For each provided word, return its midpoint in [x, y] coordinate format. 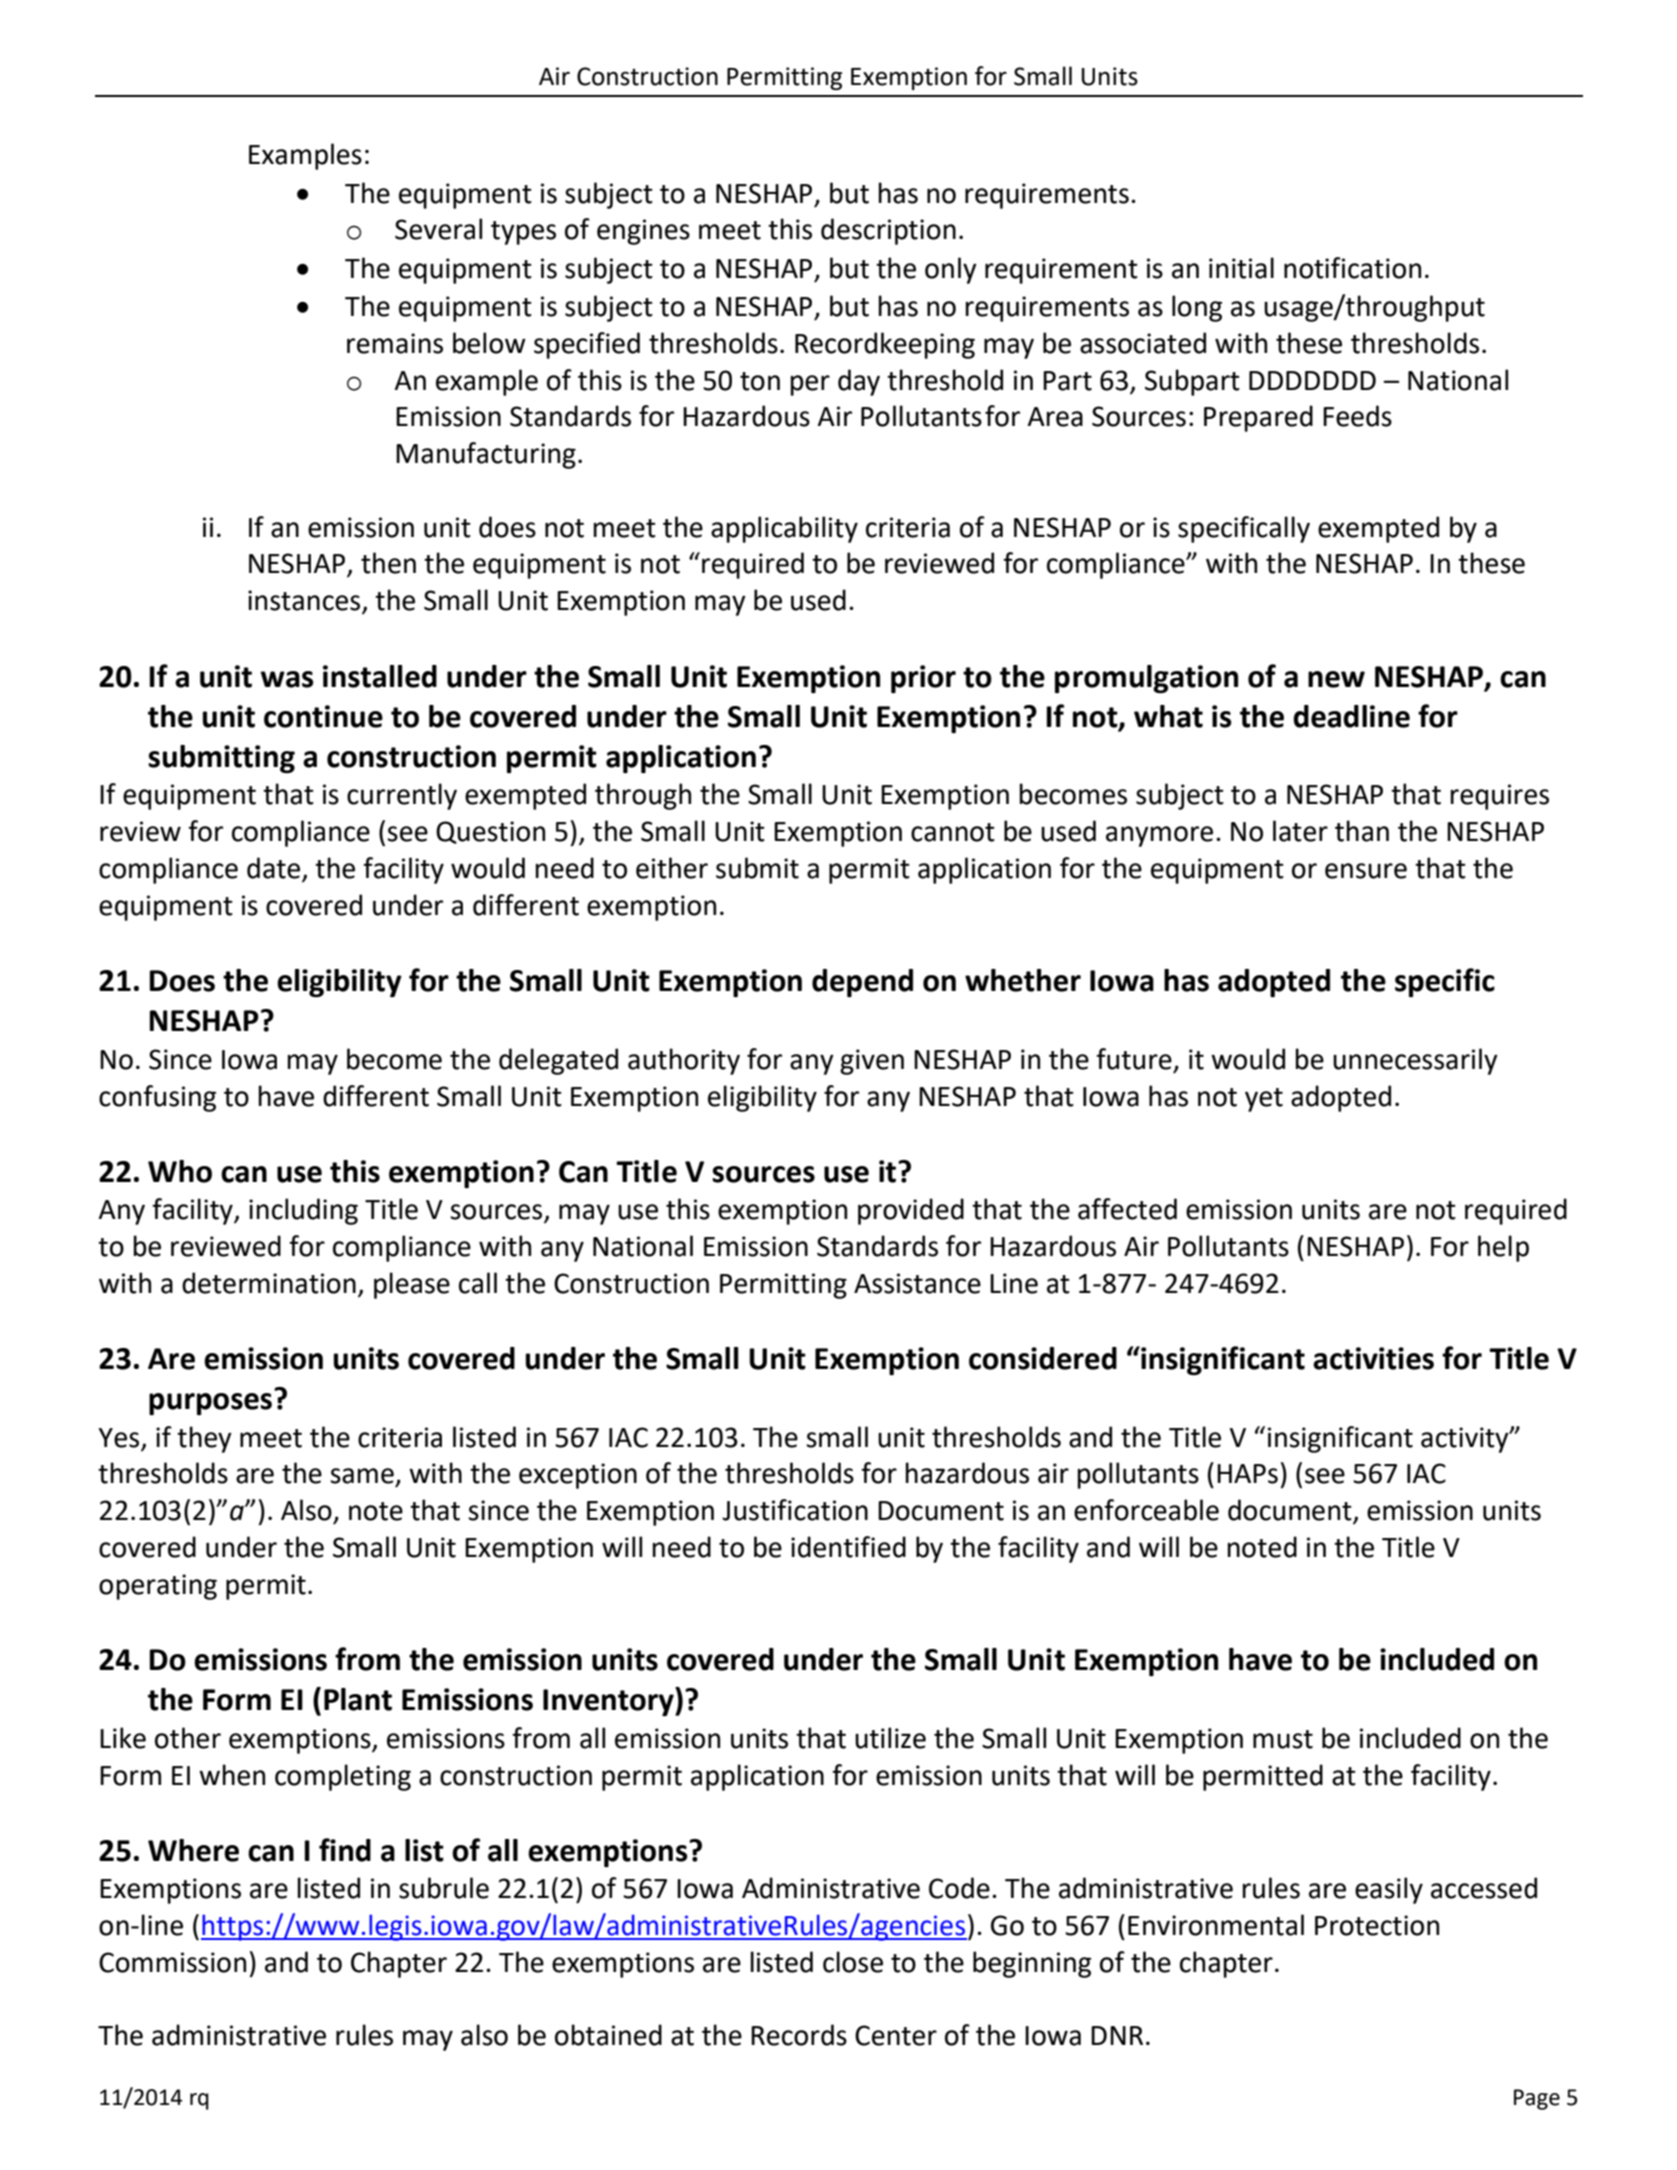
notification [1352, 268]
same [362, 1476]
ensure [1366, 871]
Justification [795, 1510]
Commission [172, 1962]
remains [395, 343]
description [888, 231]
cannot [953, 832]
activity [1466, 1440]
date [273, 868]
